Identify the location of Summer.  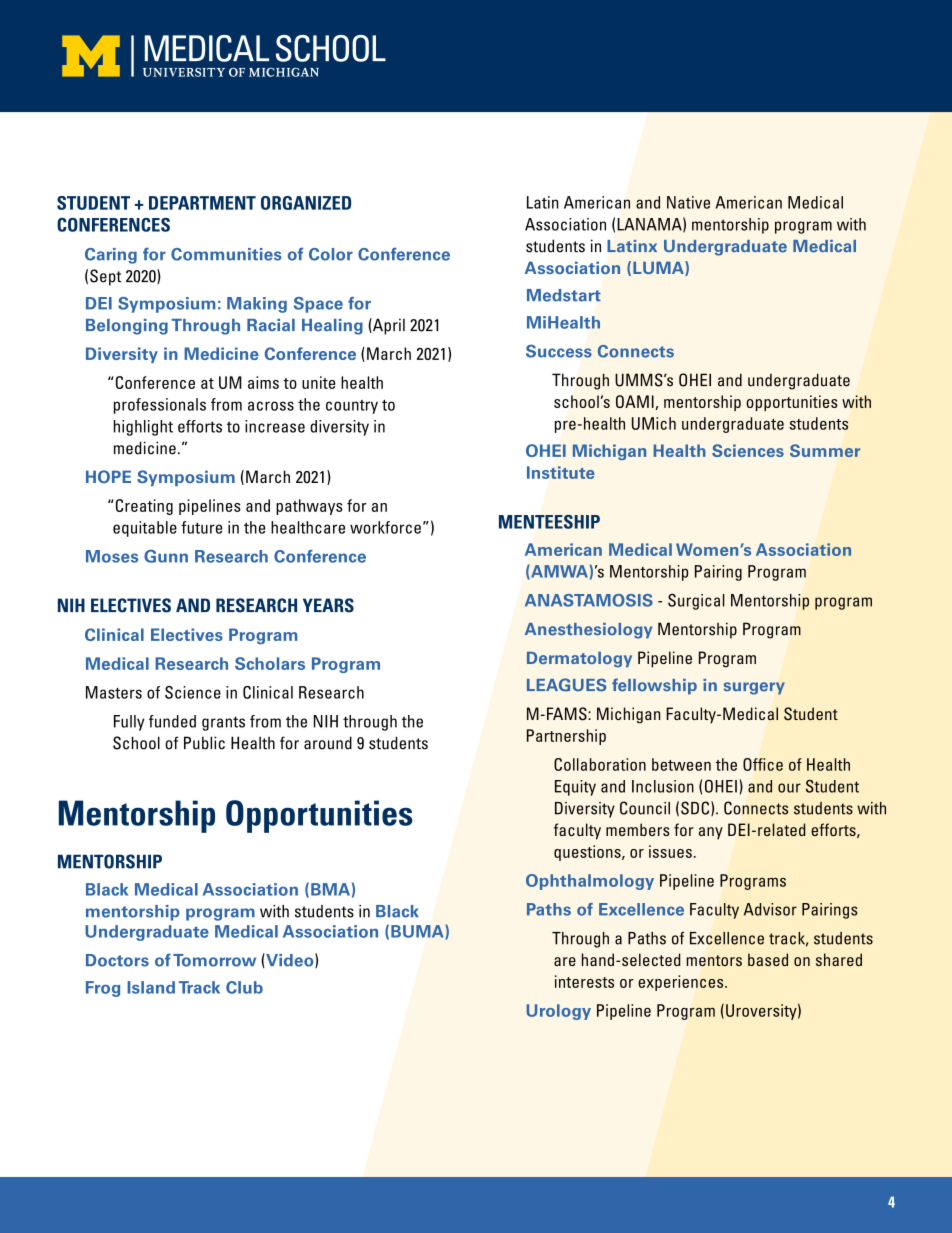
(825, 450).
